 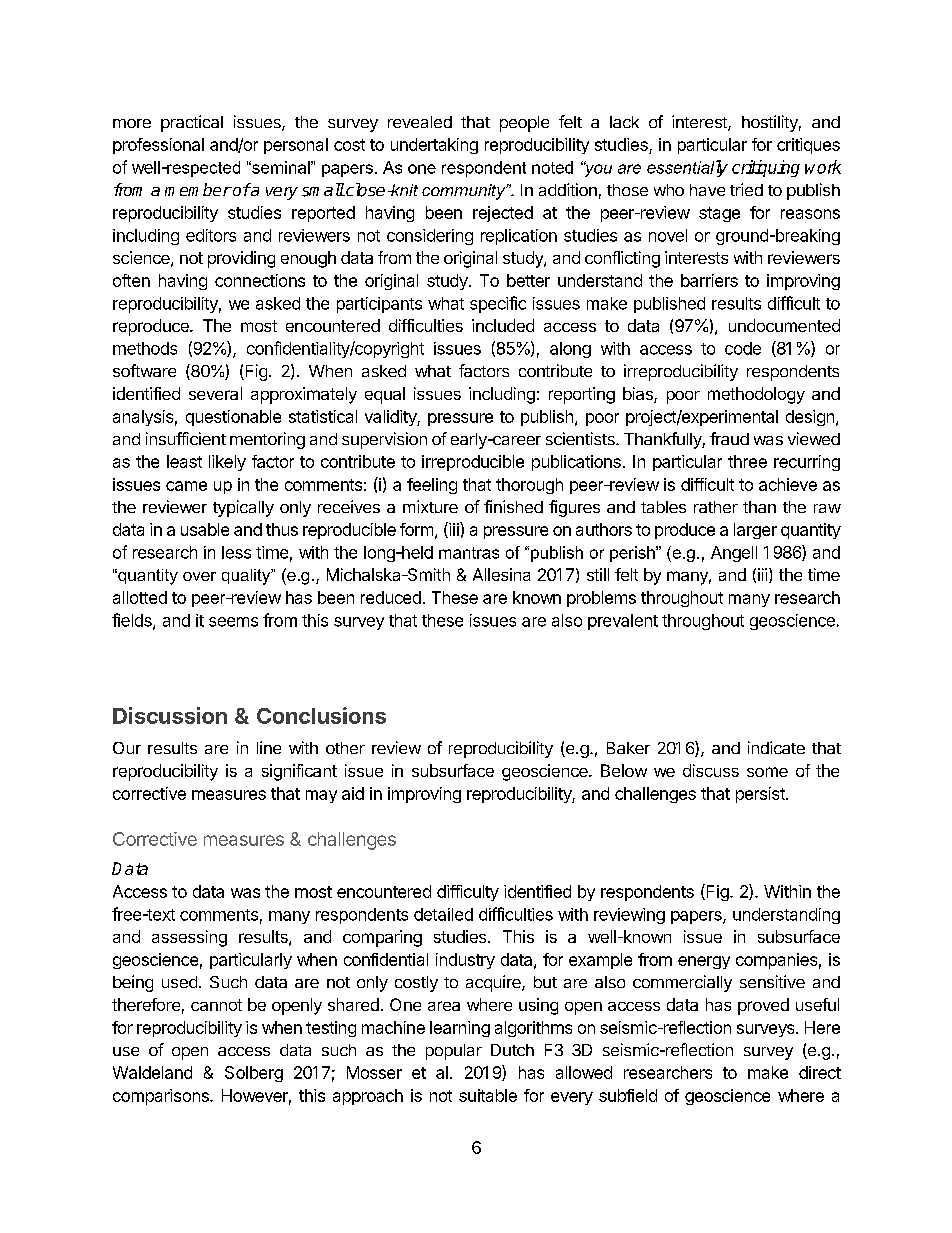 What do you see at coordinates (820, 1072) in the document?
I see `direct` at bounding box center [820, 1072].
